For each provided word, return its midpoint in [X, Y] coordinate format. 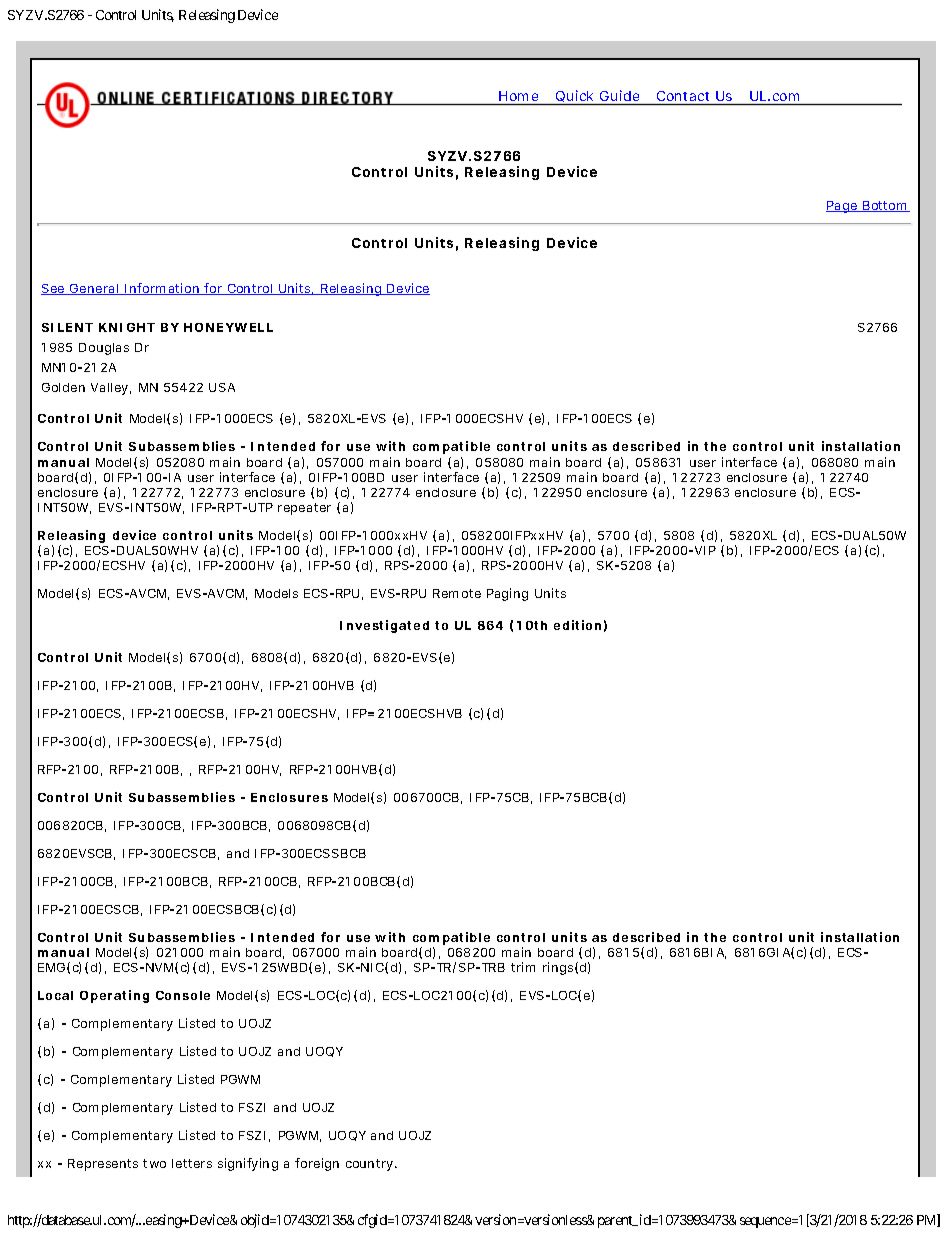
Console [183, 995]
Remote [457, 593]
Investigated [384, 626]
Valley [111, 389]
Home [518, 96]
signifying [248, 1164]
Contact [683, 96]
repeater [304, 509]
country [371, 1165]
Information [163, 289]
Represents [106, 1165]
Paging [507, 594]
